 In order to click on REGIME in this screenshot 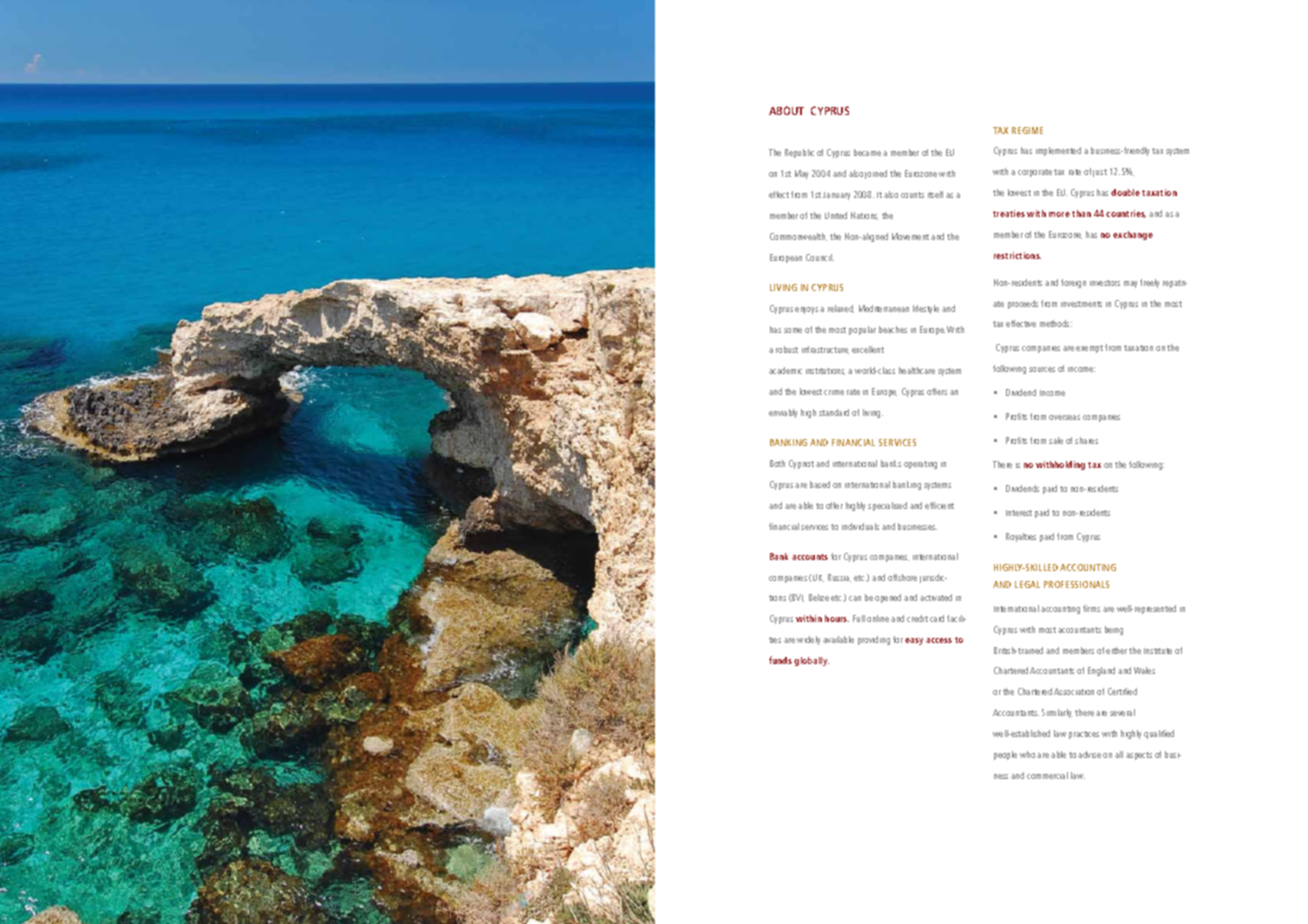, I will do `click(1027, 130)`.
